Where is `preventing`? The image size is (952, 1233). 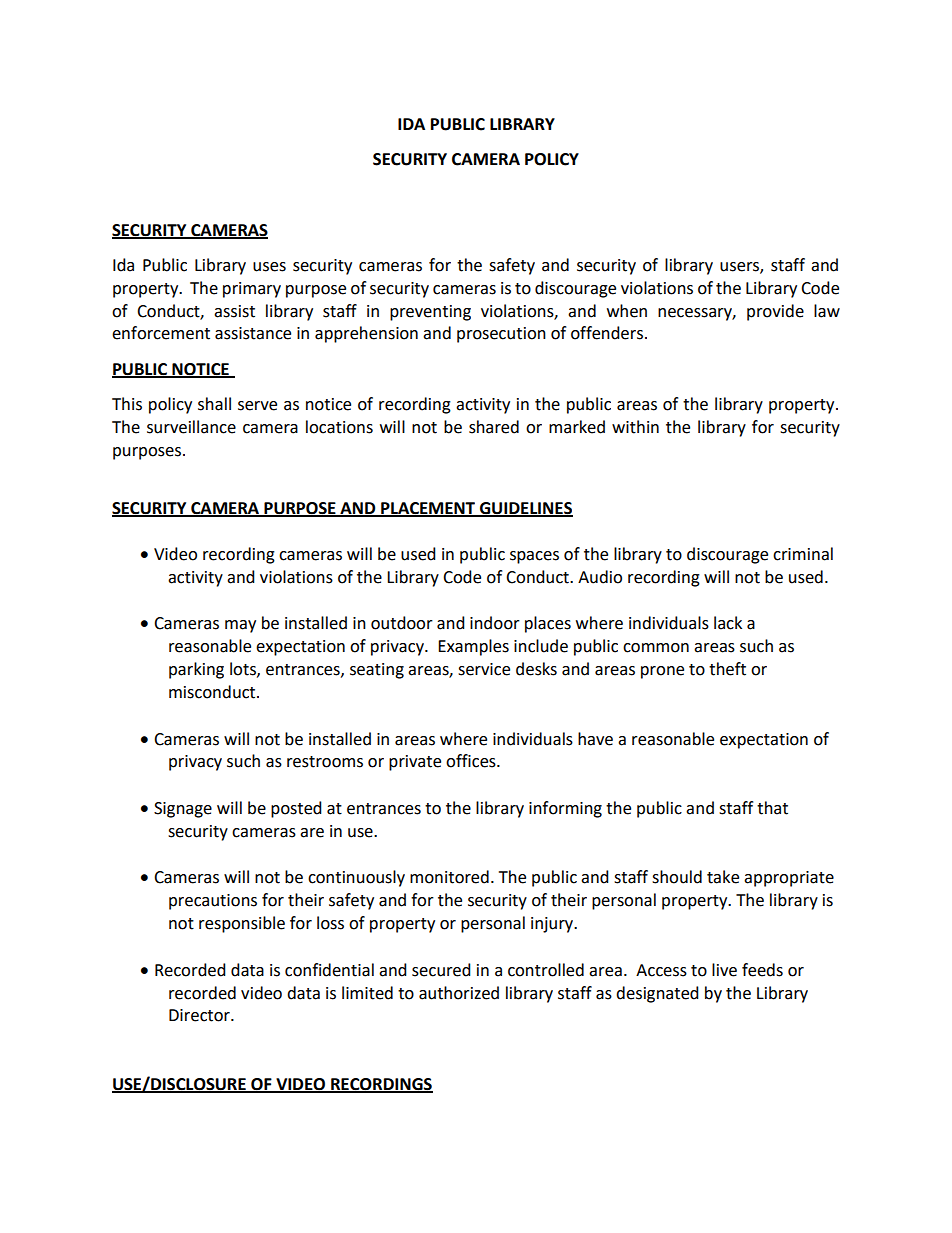 preventing is located at coordinates (430, 313).
